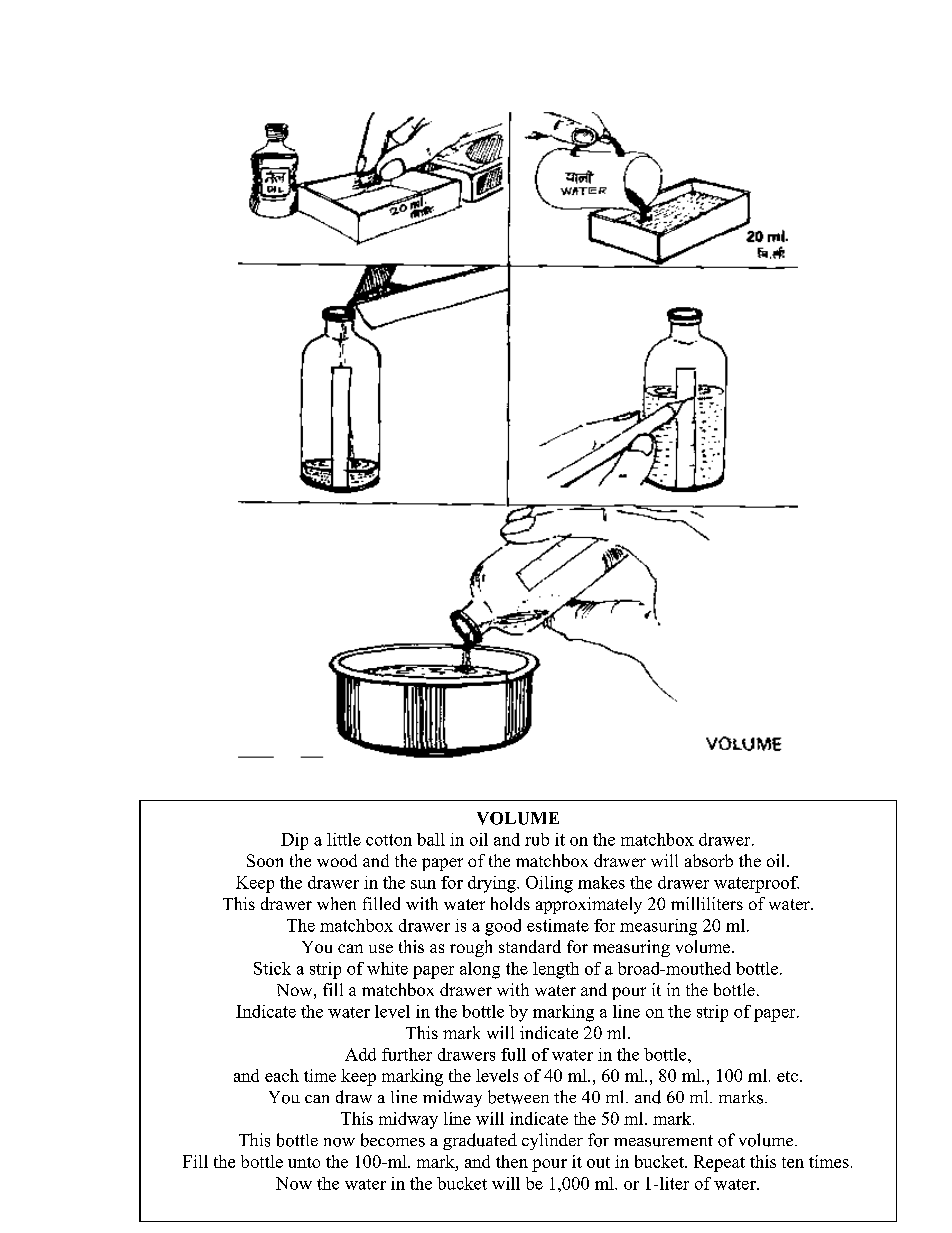  What do you see at coordinates (663, 1141) in the page?
I see `measurement` at bounding box center [663, 1141].
